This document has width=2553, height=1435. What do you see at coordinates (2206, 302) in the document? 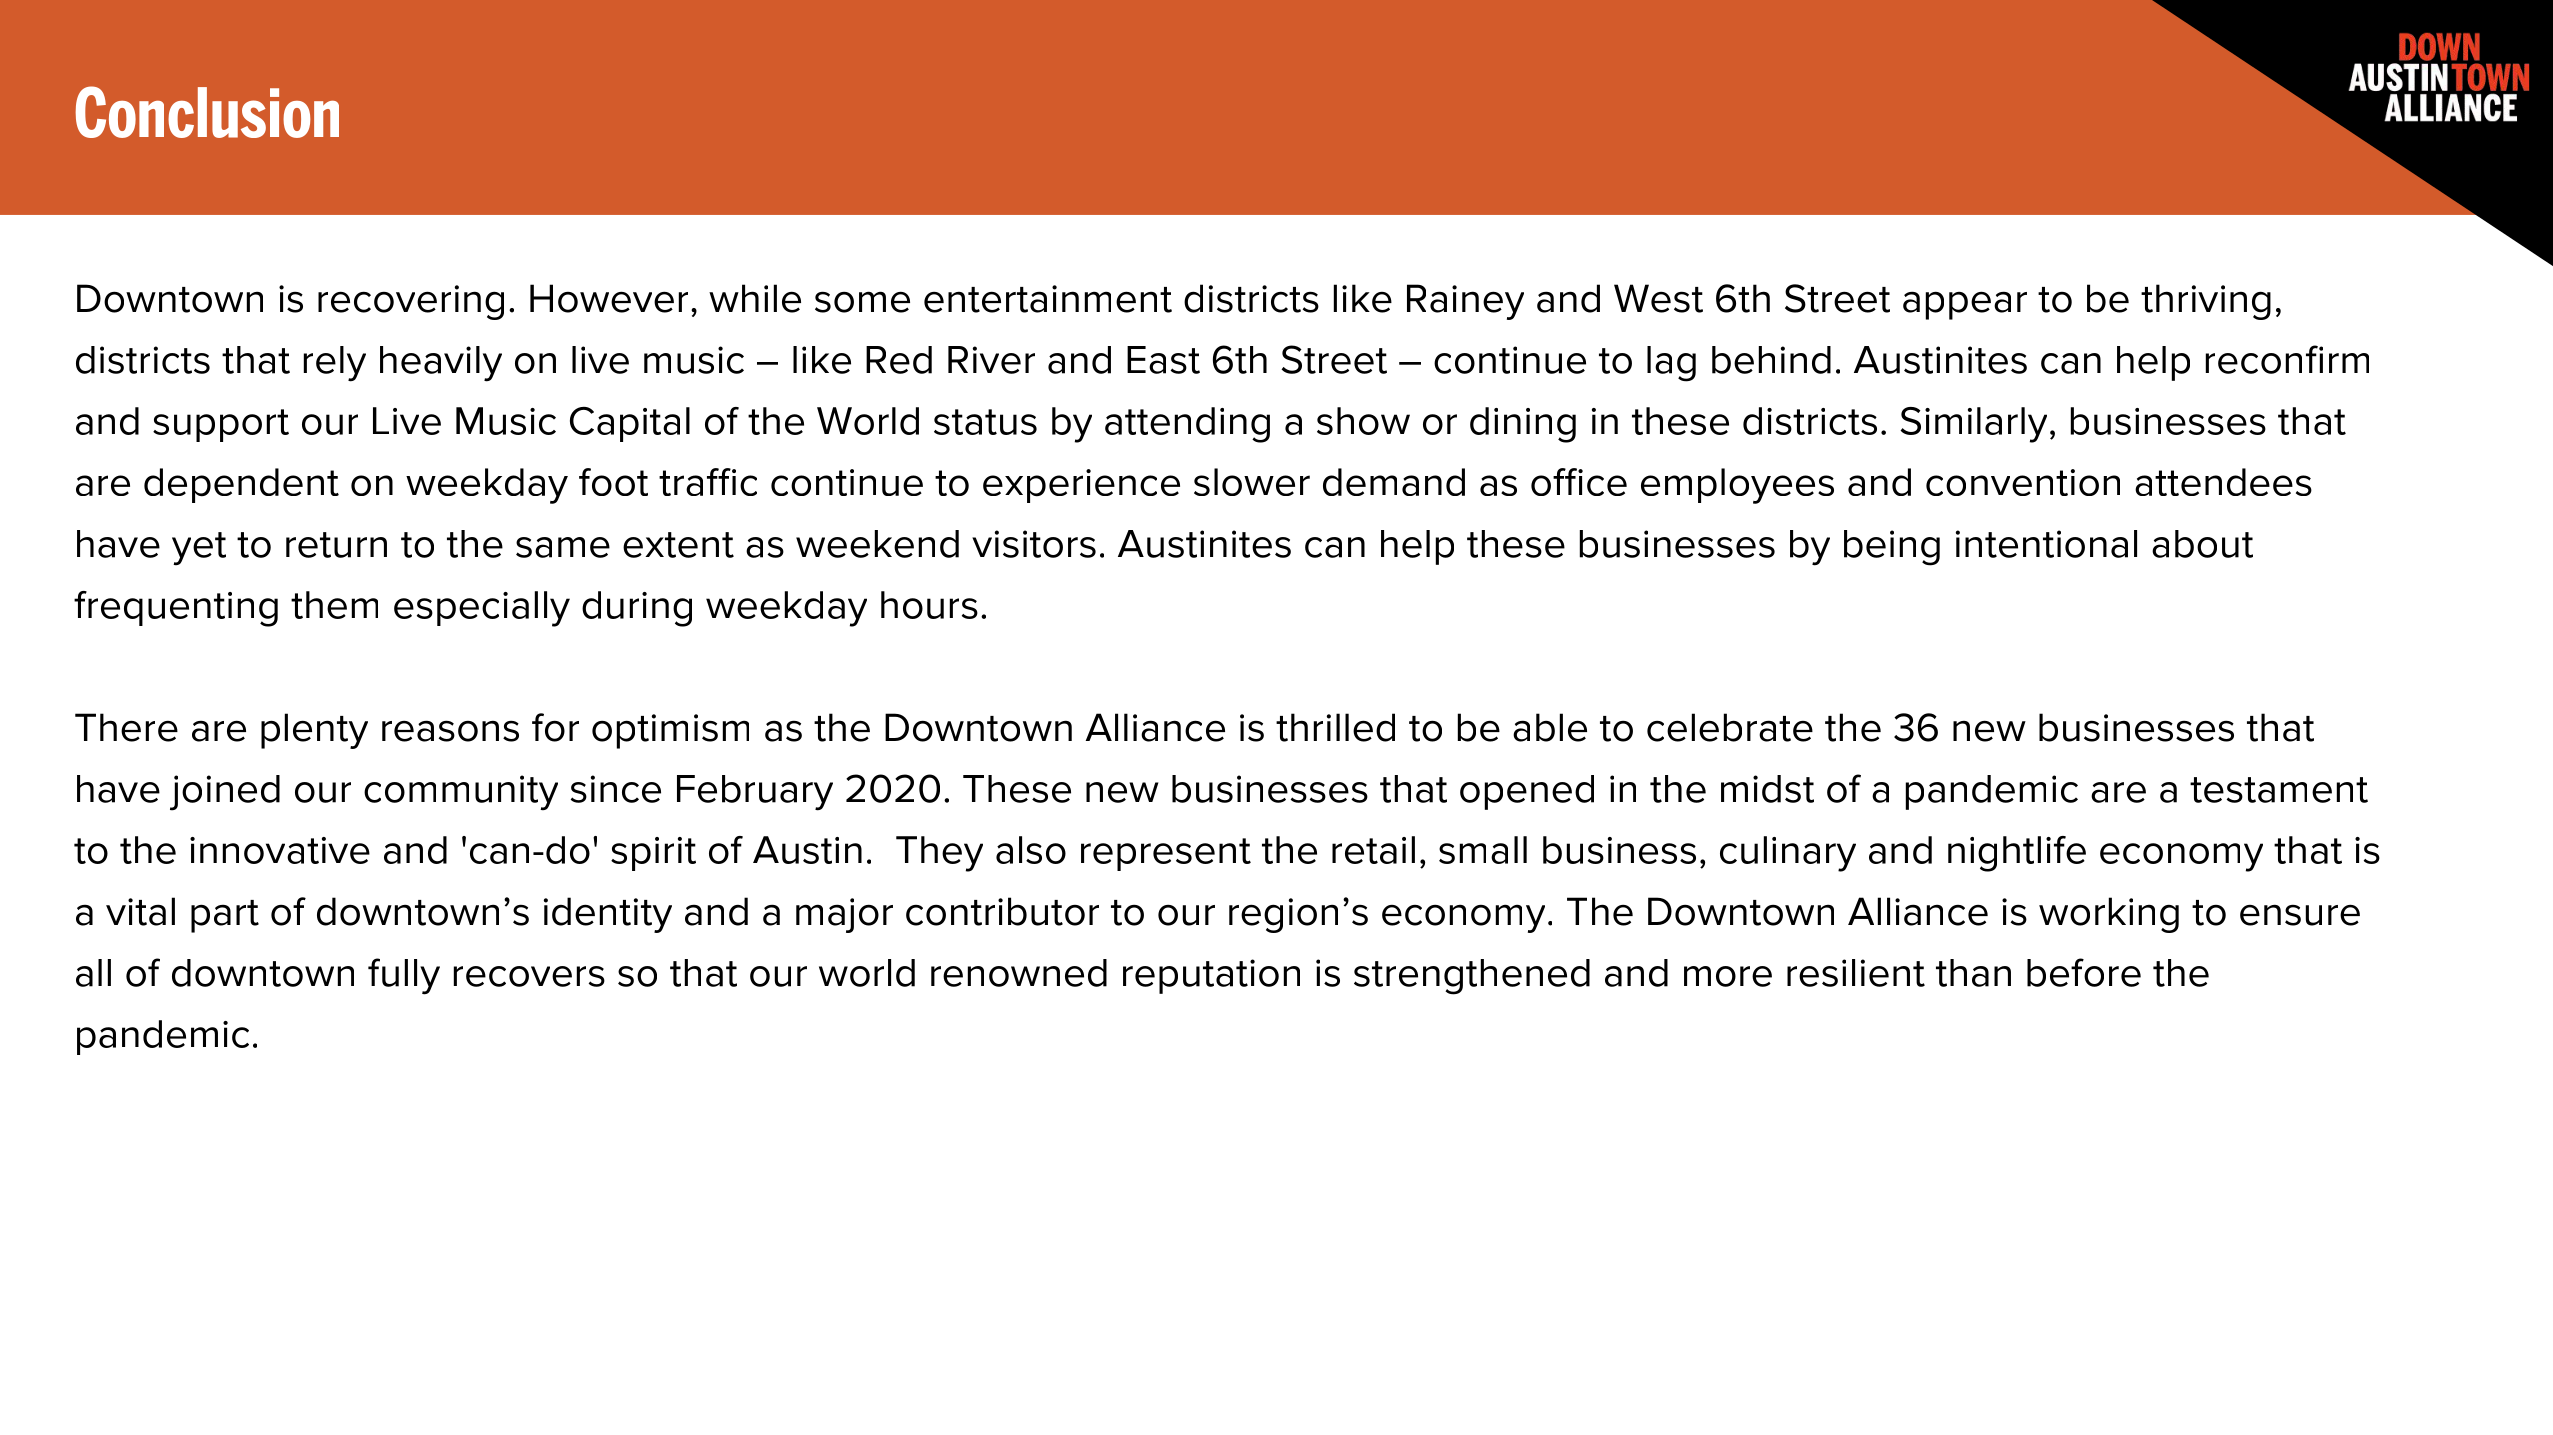
I see `thriving` at bounding box center [2206, 302].
